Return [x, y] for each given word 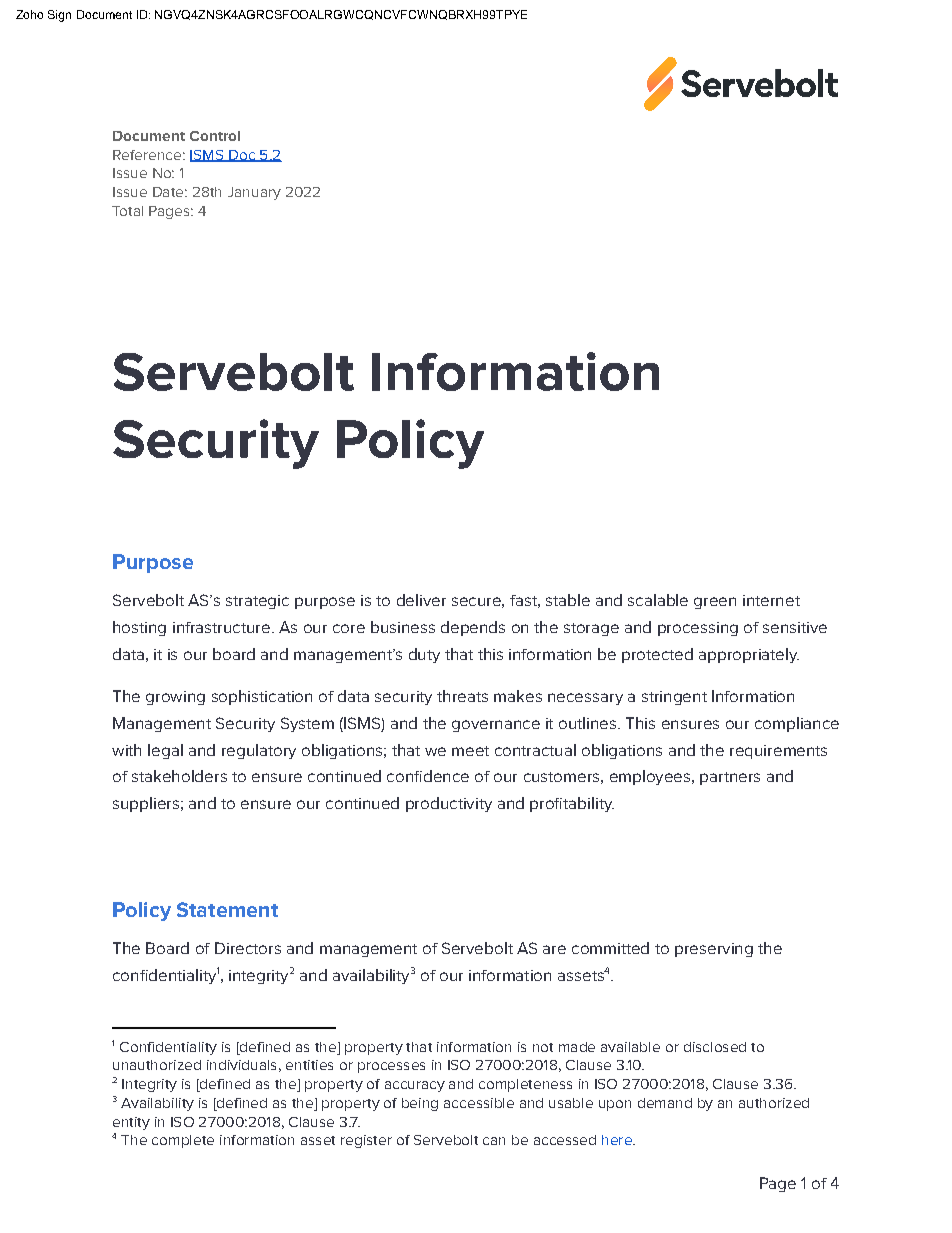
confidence [428, 776]
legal [165, 751]
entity [131, 1123]
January [254, 193]
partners [730, 778]
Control [215, 136]
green [715, 603]
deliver [421, 600]
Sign [59, 16]
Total [127, 211]
